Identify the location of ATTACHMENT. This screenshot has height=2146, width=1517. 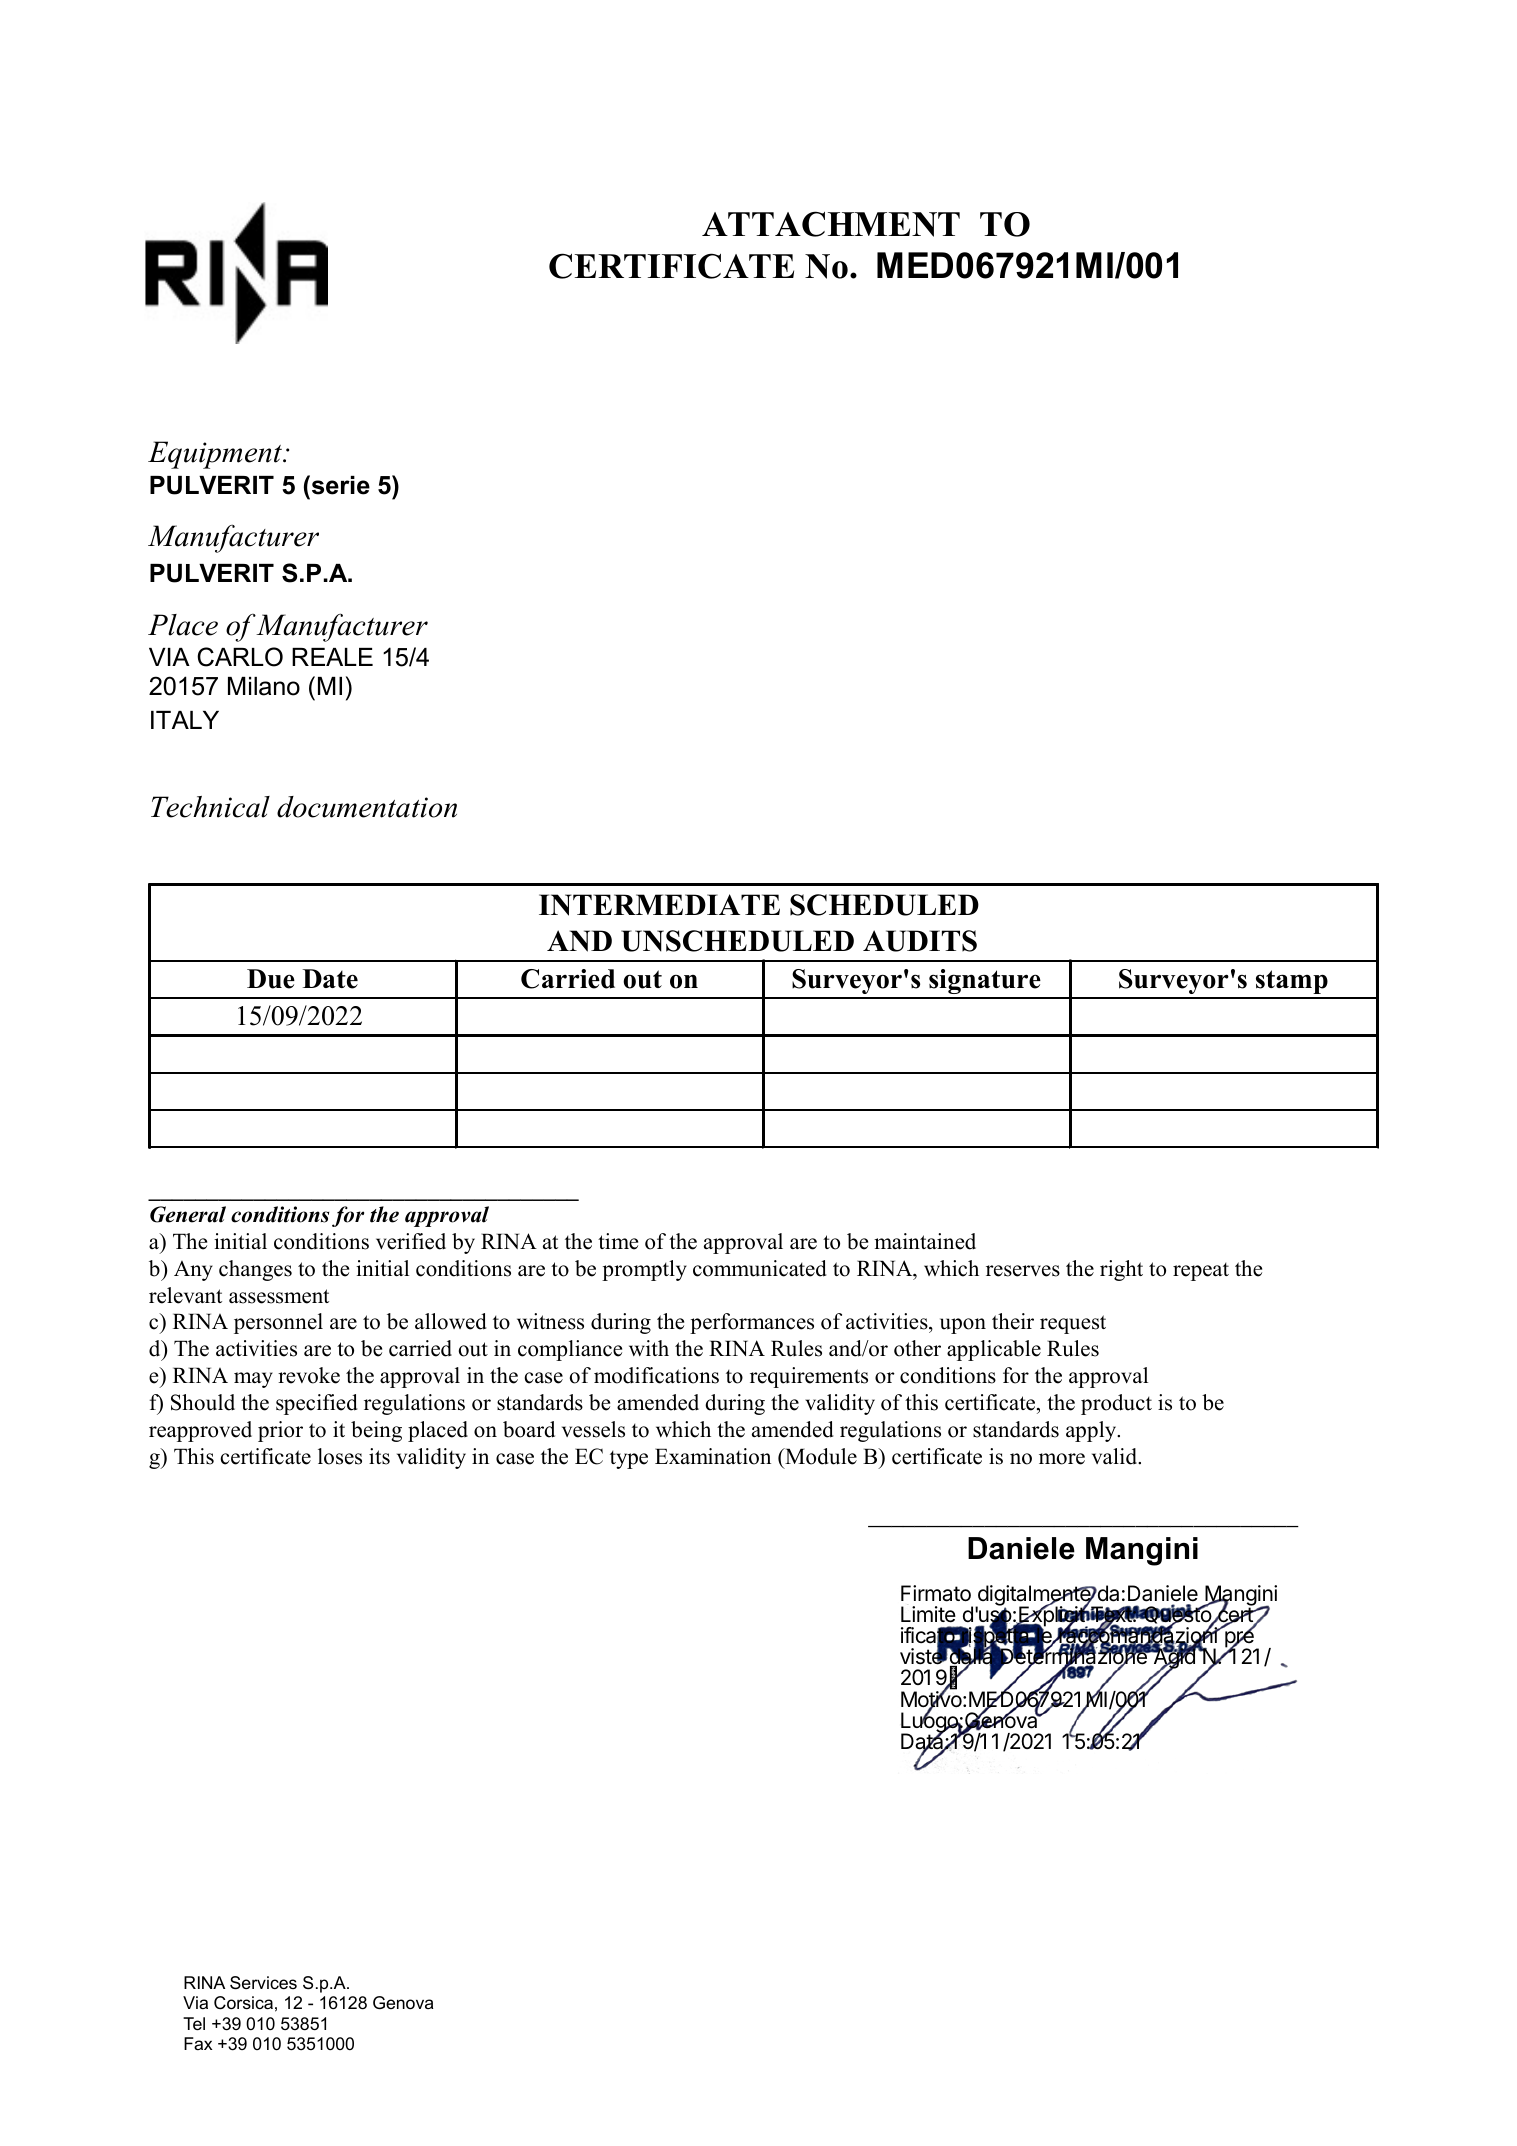
(831, 224).
